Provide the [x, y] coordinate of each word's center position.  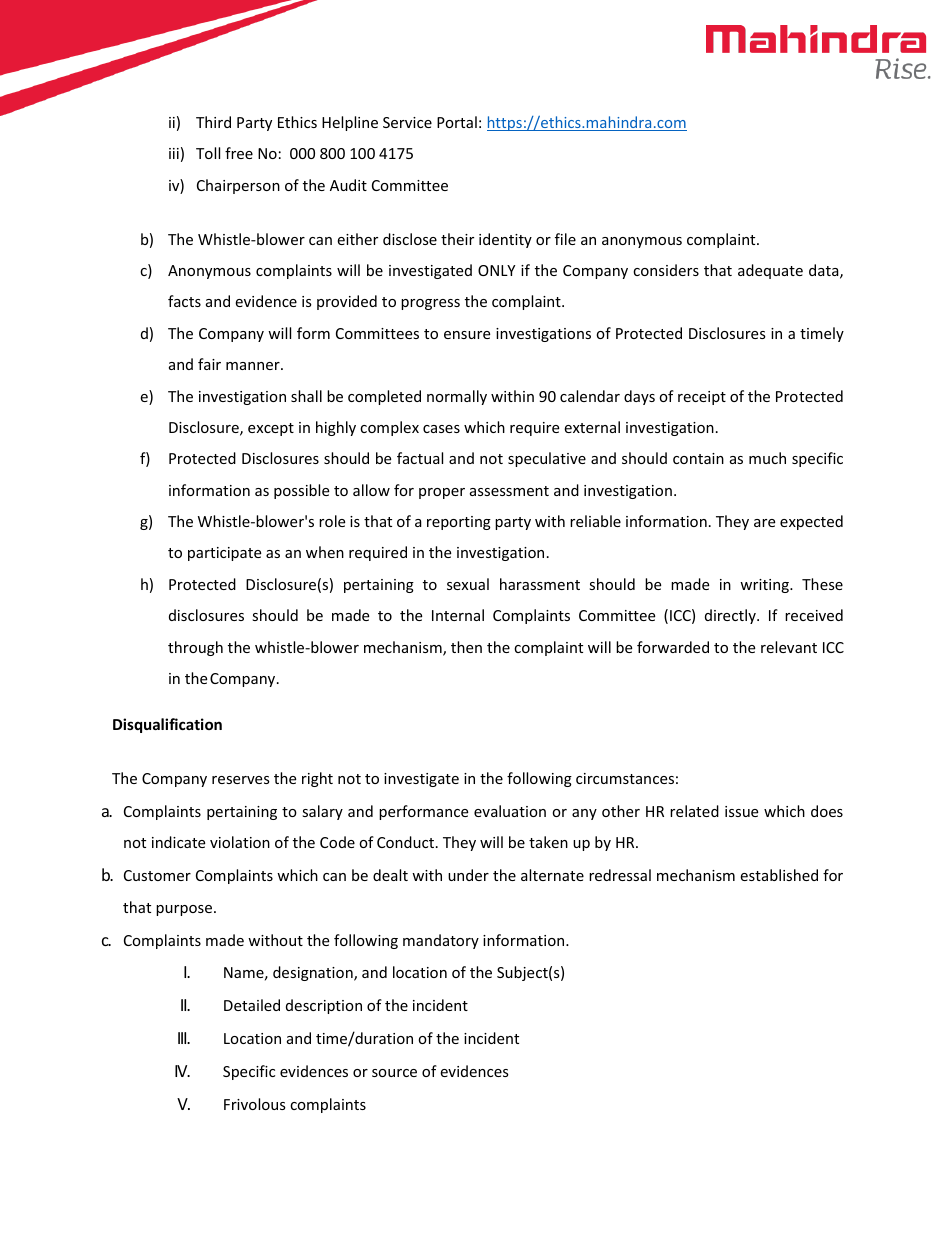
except [271, 429]
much [767, 458]
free [239, 153]
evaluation [510, 811]
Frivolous [255, 1104]
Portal [457, 122]
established [779, 875]
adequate [770, 271]
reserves [241, 780]
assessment [509, 491]
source [394, 1073]
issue [741, 811]
